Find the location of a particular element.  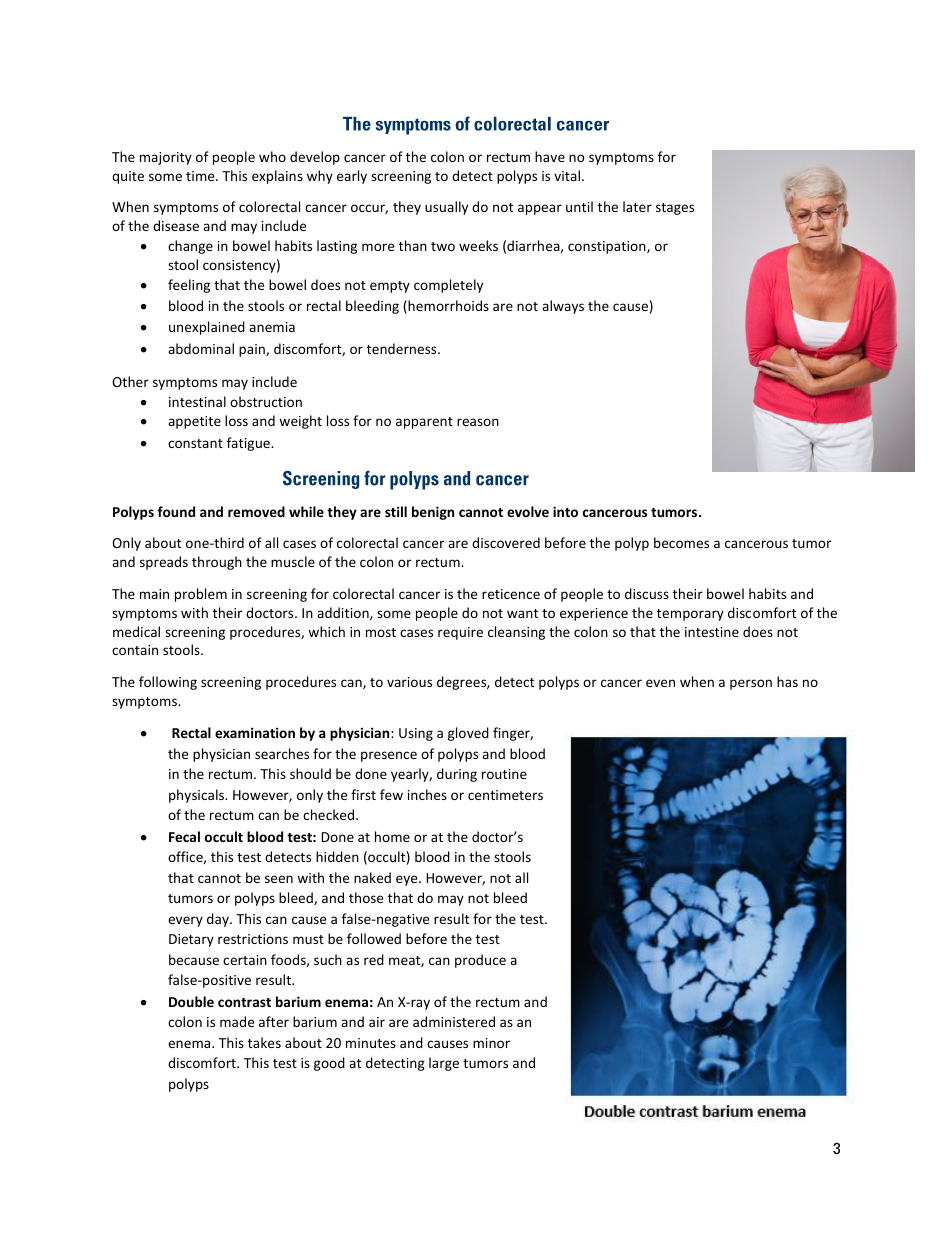

stages is located at coordinates (675, 209).
